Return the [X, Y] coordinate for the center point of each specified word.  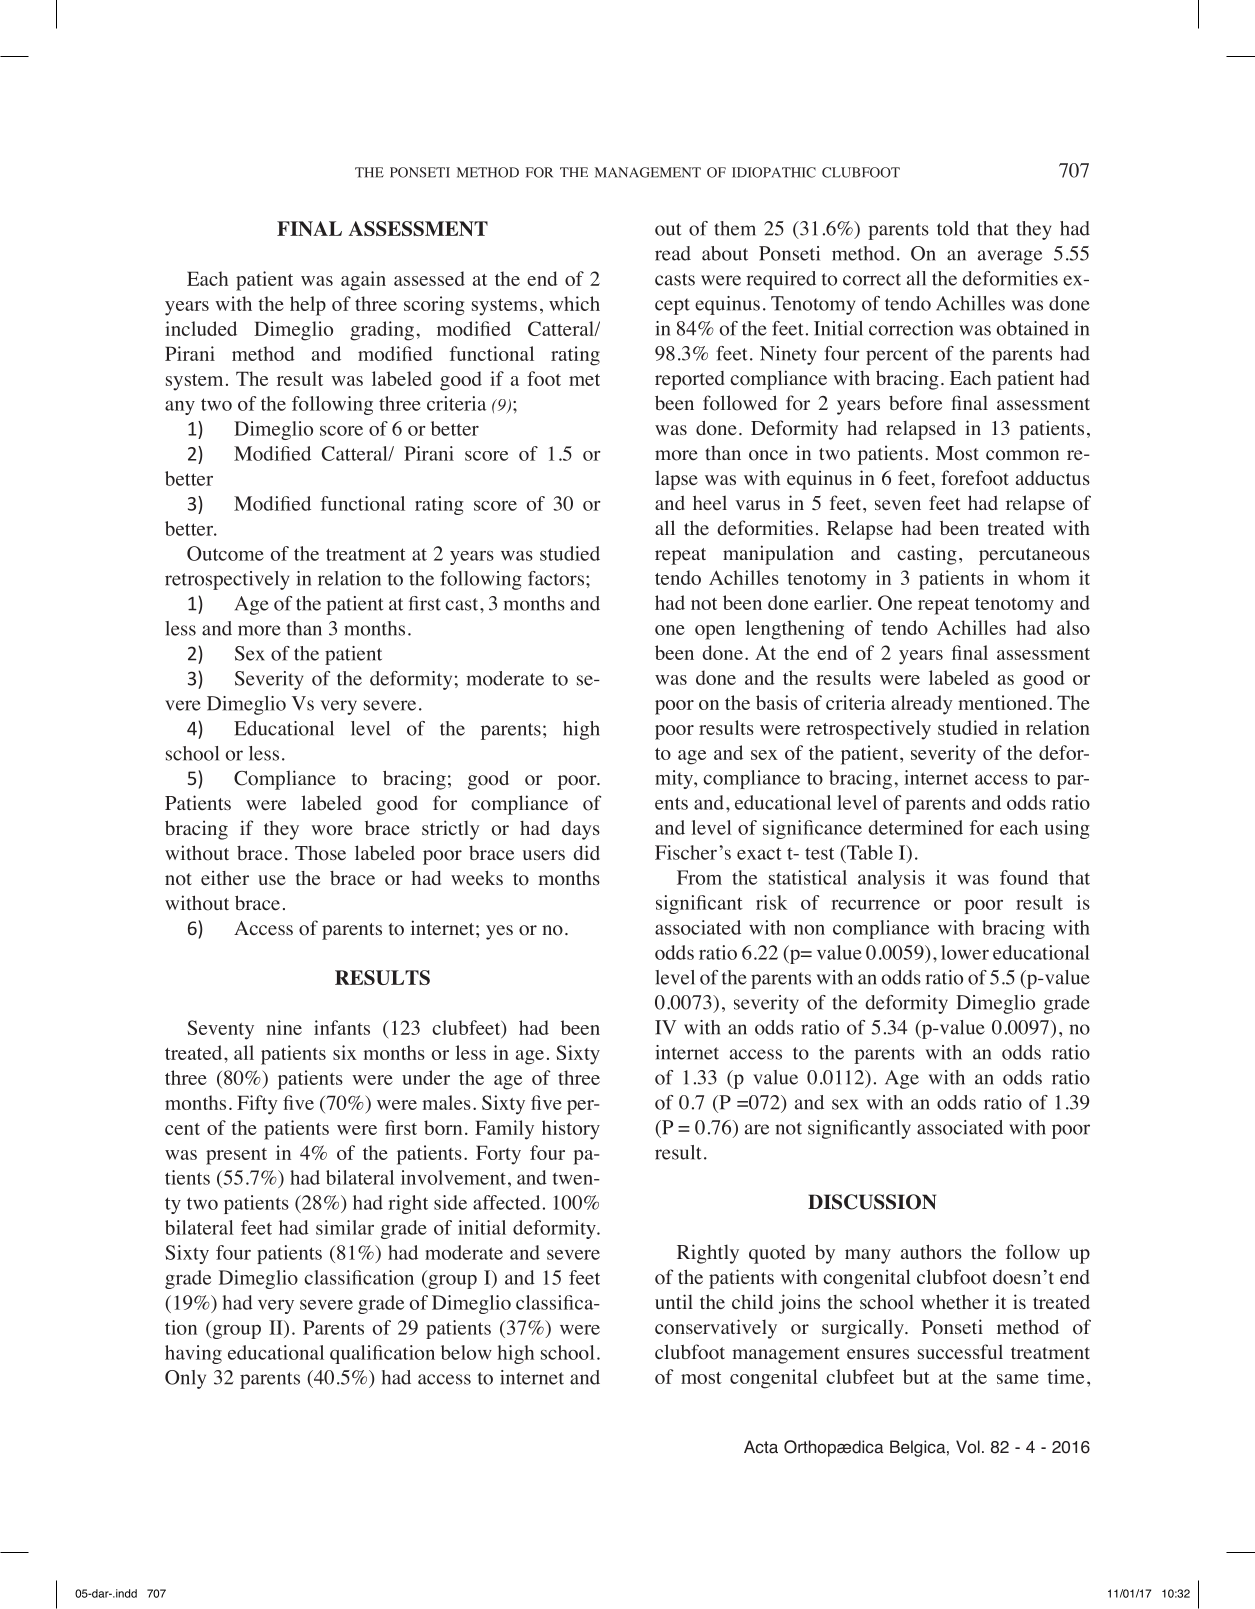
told [953, 228]
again [363, 281]
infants [342, 1027]
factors [556, 578]
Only [185, 1379]
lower [965, 952]
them [735, 228]
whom [1044, 577]
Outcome [225, 553]
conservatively [716, 1329]
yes [499, 932]
